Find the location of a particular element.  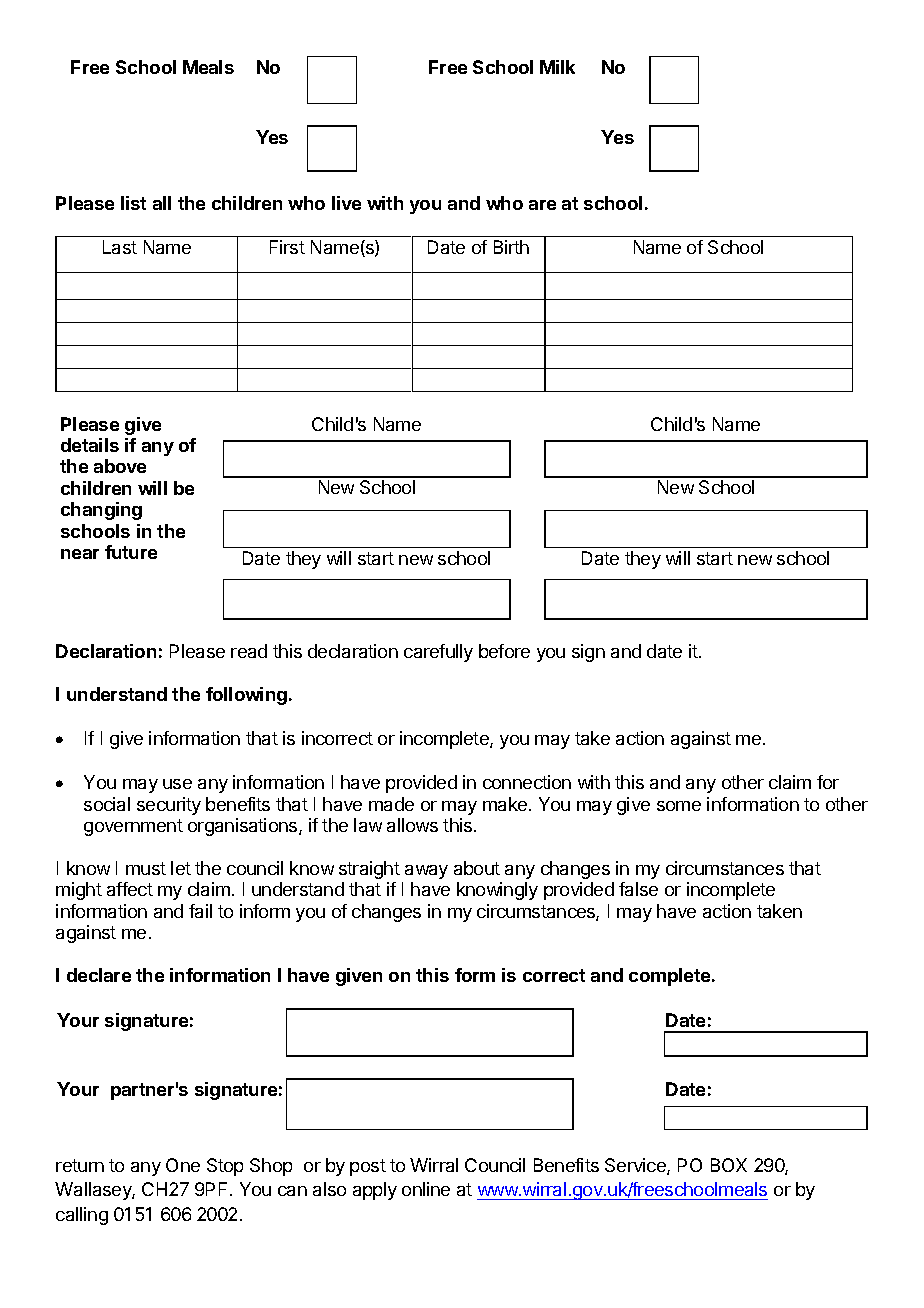

live is located at coordinates (346, 203).
